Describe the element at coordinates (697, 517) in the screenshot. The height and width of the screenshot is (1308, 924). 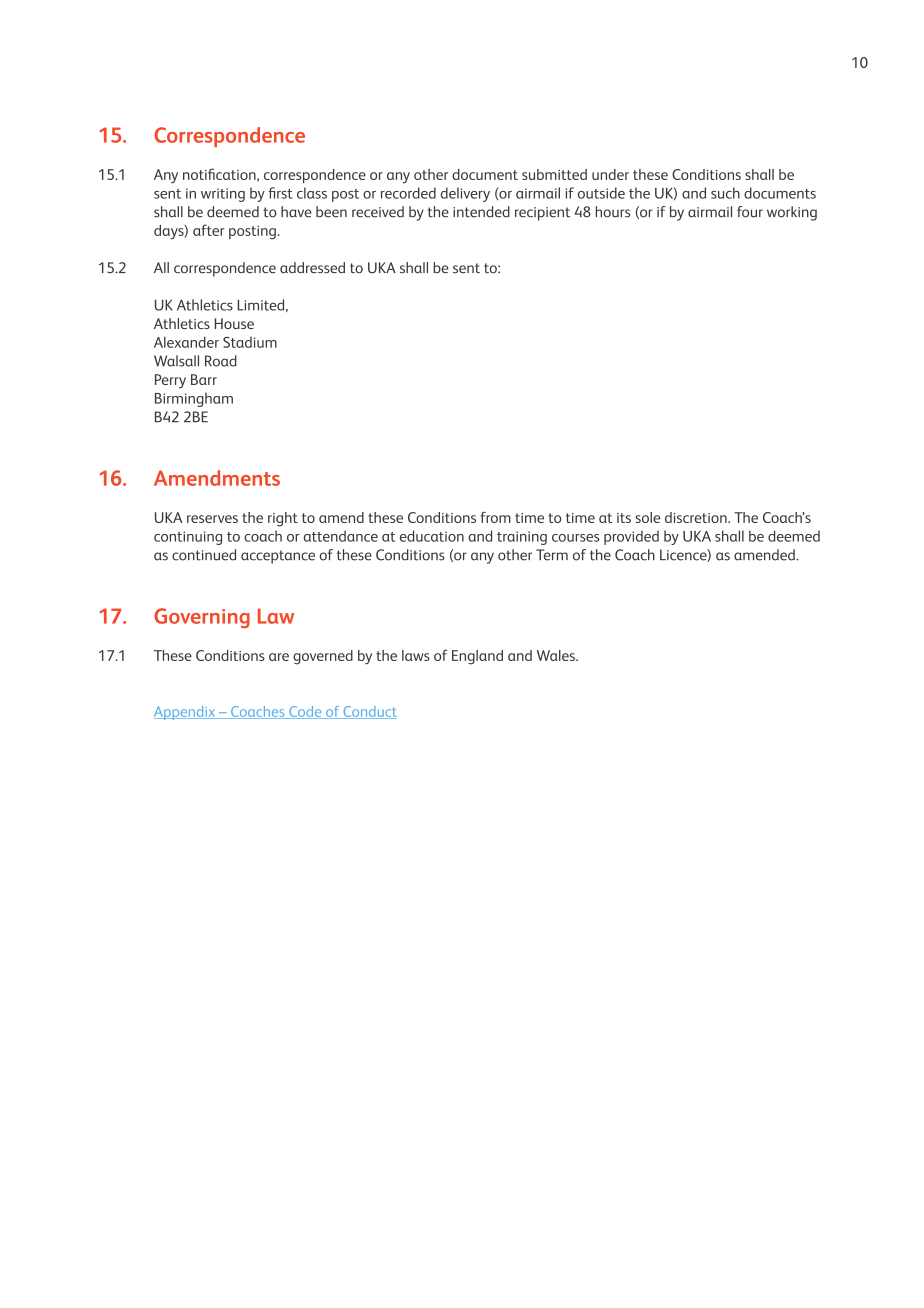
I see `discretion` at that location.
